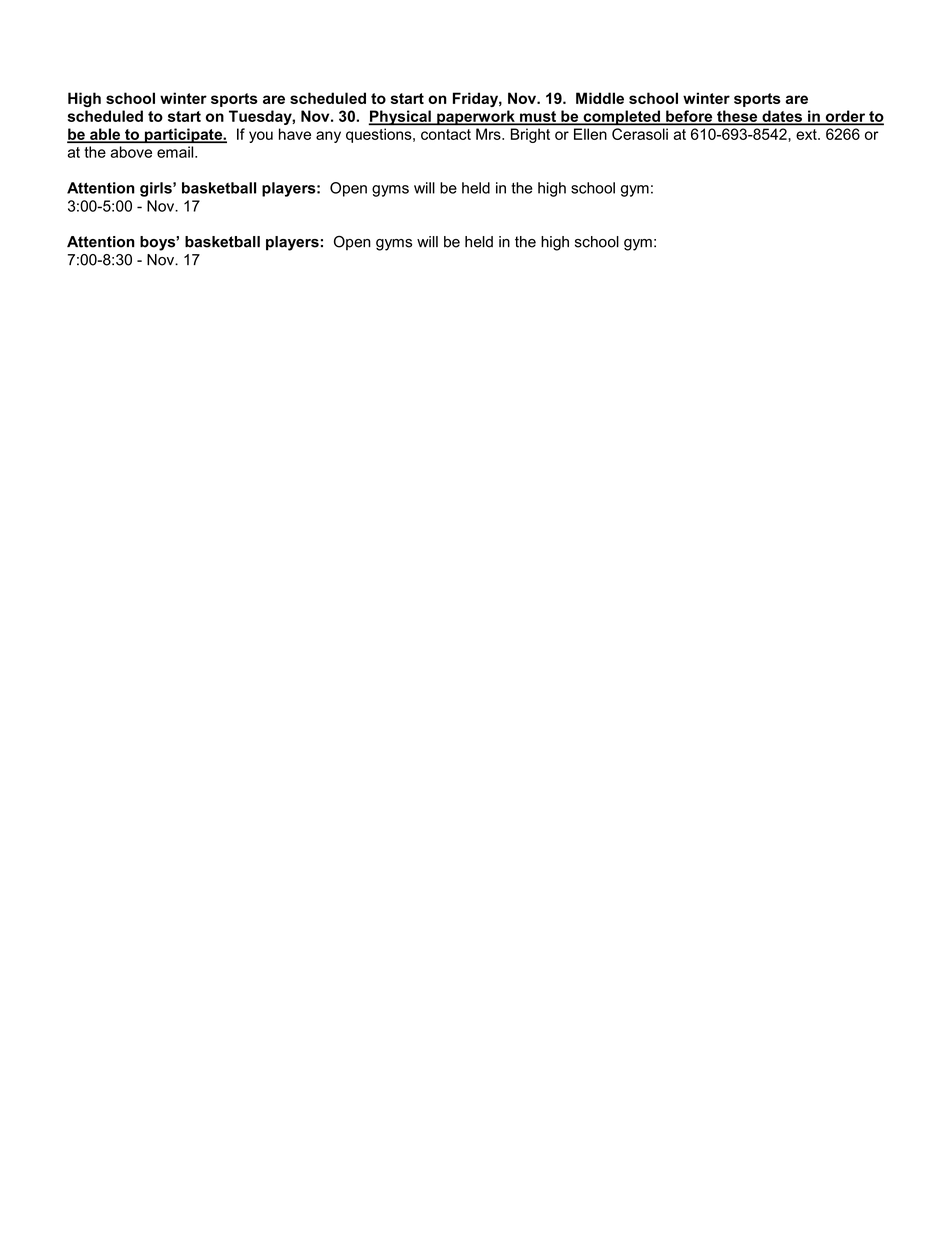 Image resolution: width=952 pixels, height=1233 pixels. Describe the element at coordinates (489, 134) in the screenshot. I see `Mrs` at that location.
